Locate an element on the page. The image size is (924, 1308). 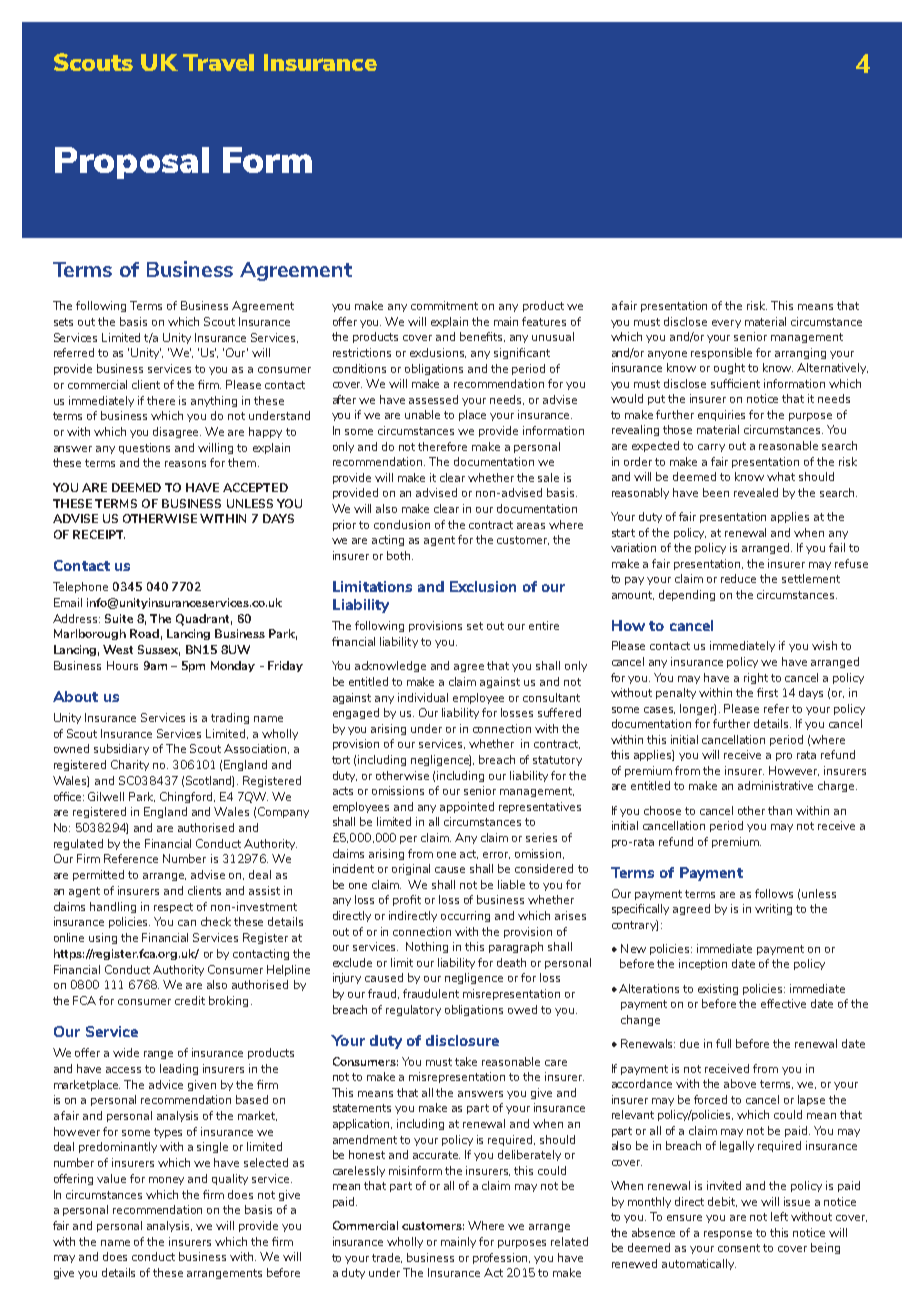
every is located at coordinates (726, 324).
